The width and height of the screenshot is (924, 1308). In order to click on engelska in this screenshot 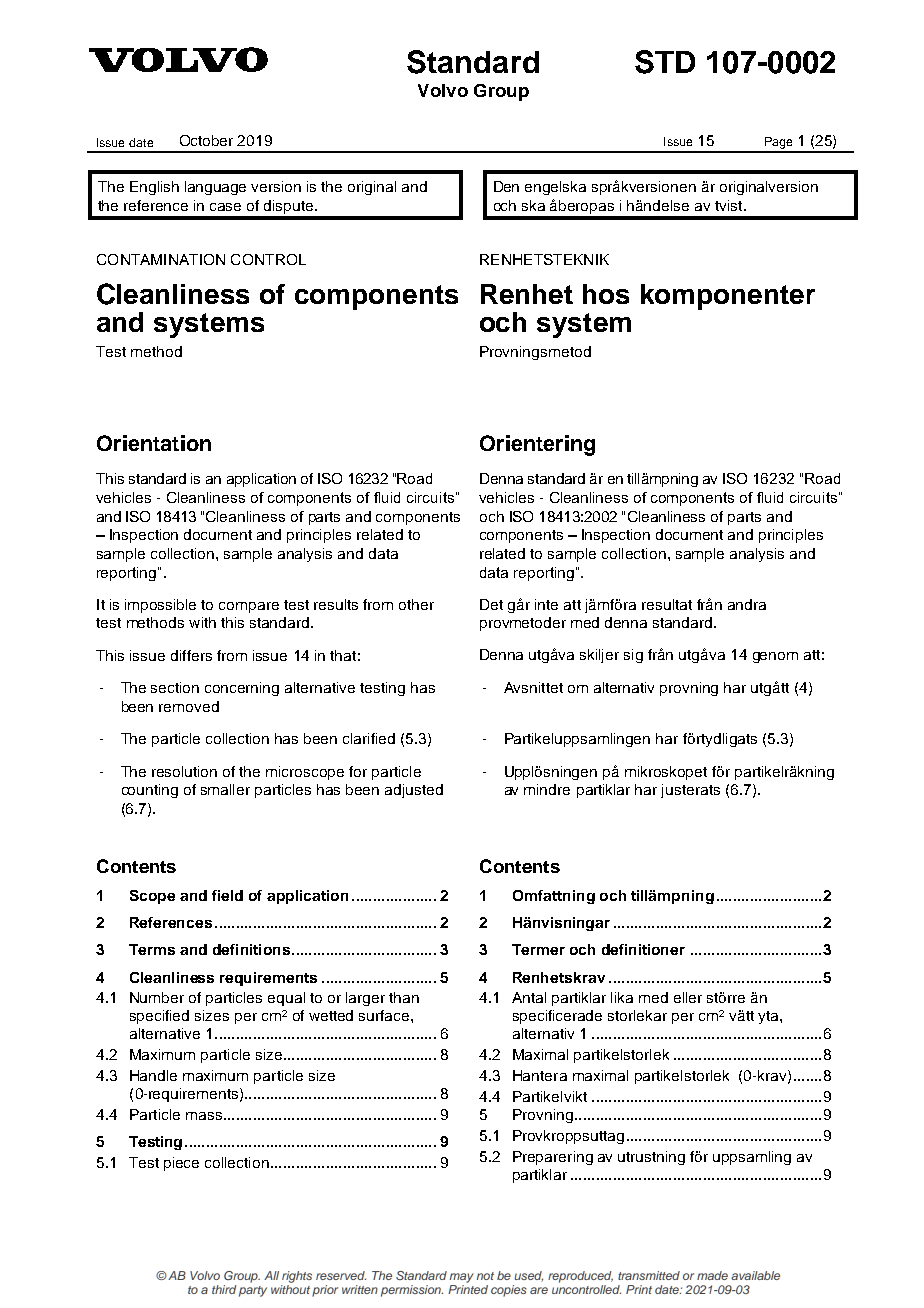, I will do `click(555, 188)`.
